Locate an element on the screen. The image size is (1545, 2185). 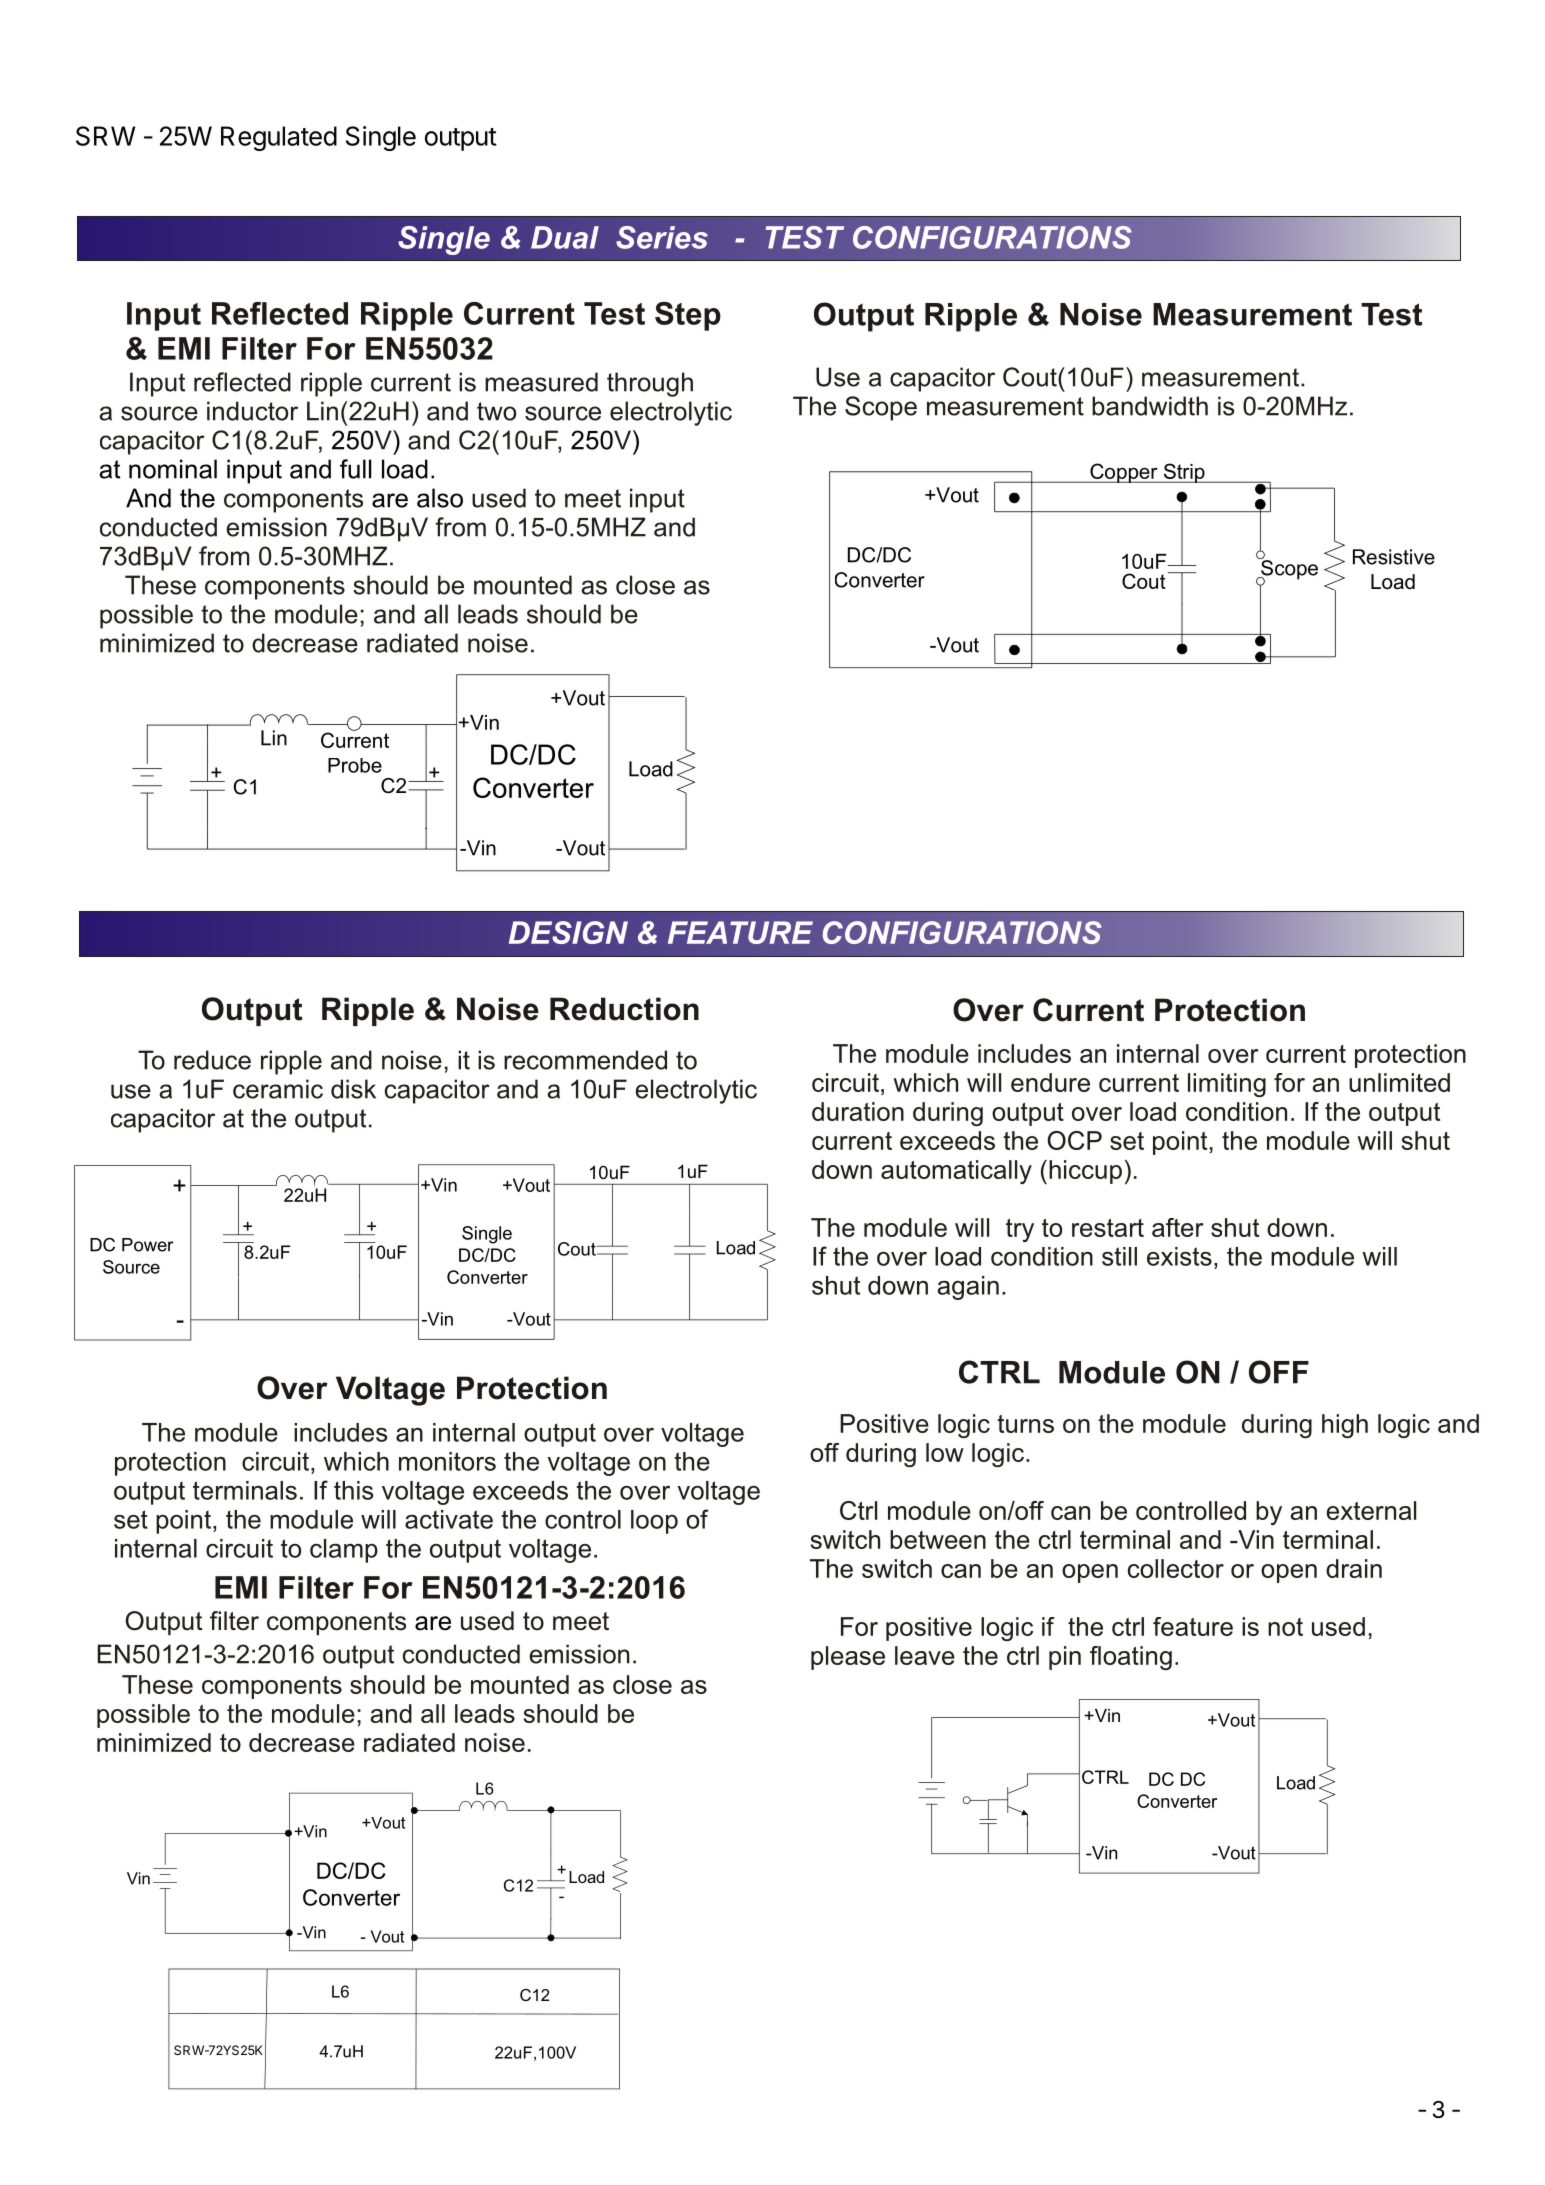
Regulated is located at coordinates (279, 138).
